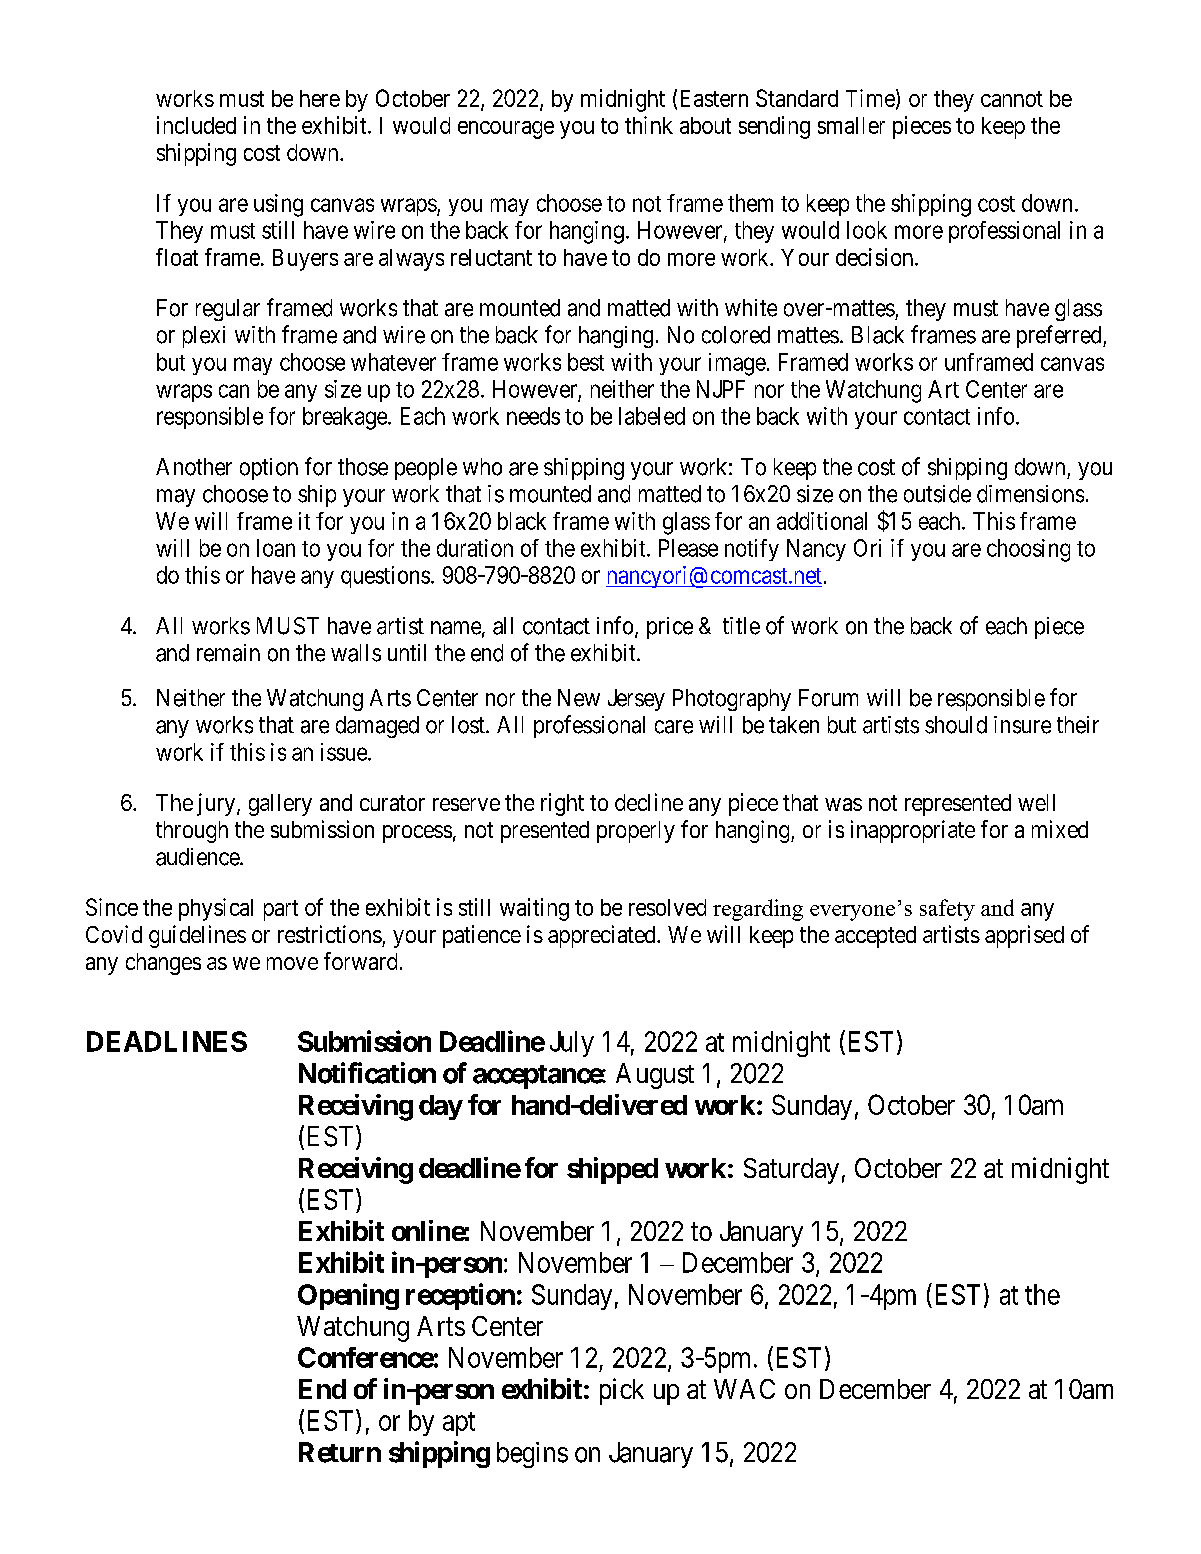  What do you see at coordinates (791, 1171) in the page?
I see `Saturday` at bounding box center [791, 1171].
